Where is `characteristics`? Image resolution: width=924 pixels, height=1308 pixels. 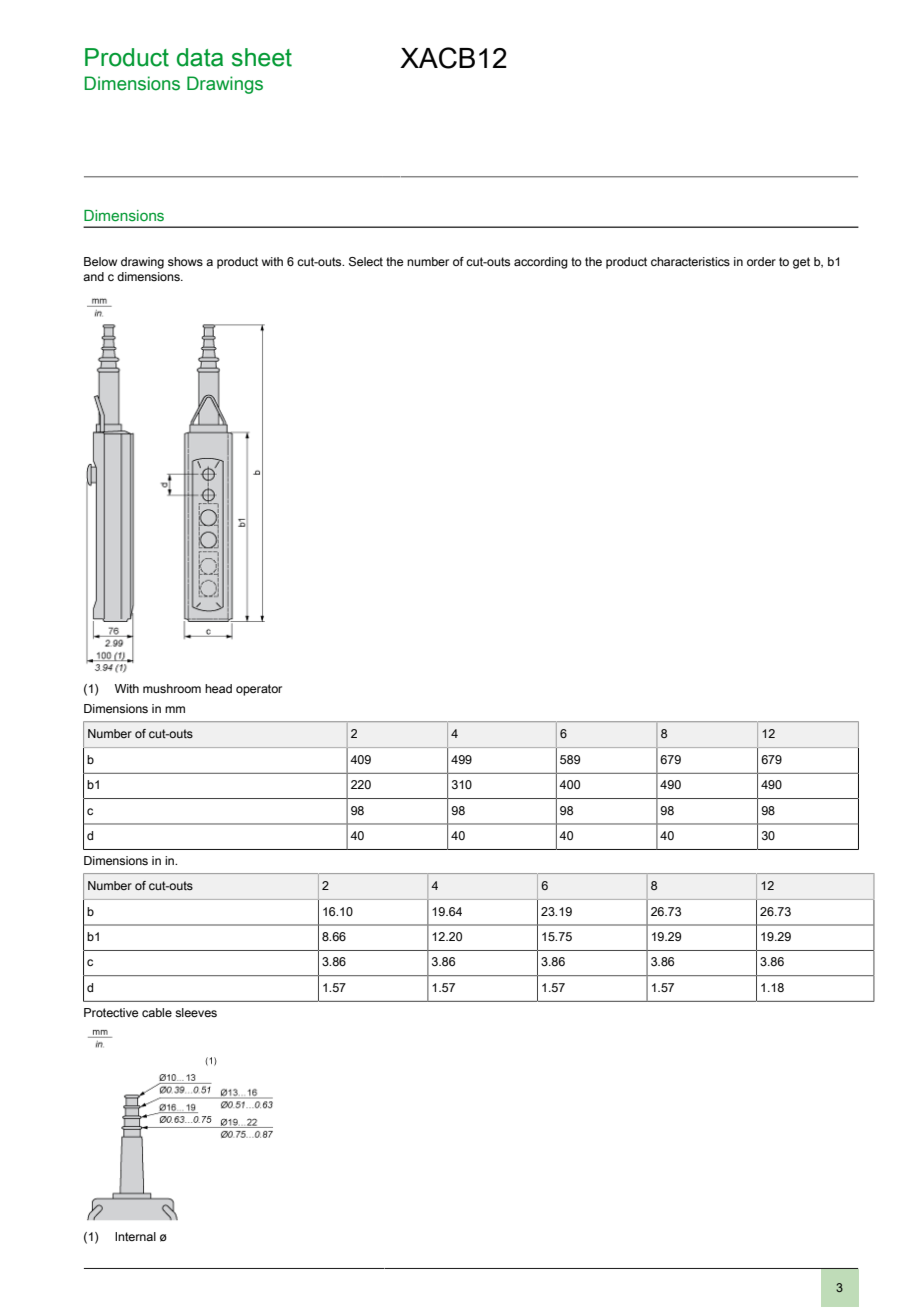
characteristics is located at coordinates (690, 261).
